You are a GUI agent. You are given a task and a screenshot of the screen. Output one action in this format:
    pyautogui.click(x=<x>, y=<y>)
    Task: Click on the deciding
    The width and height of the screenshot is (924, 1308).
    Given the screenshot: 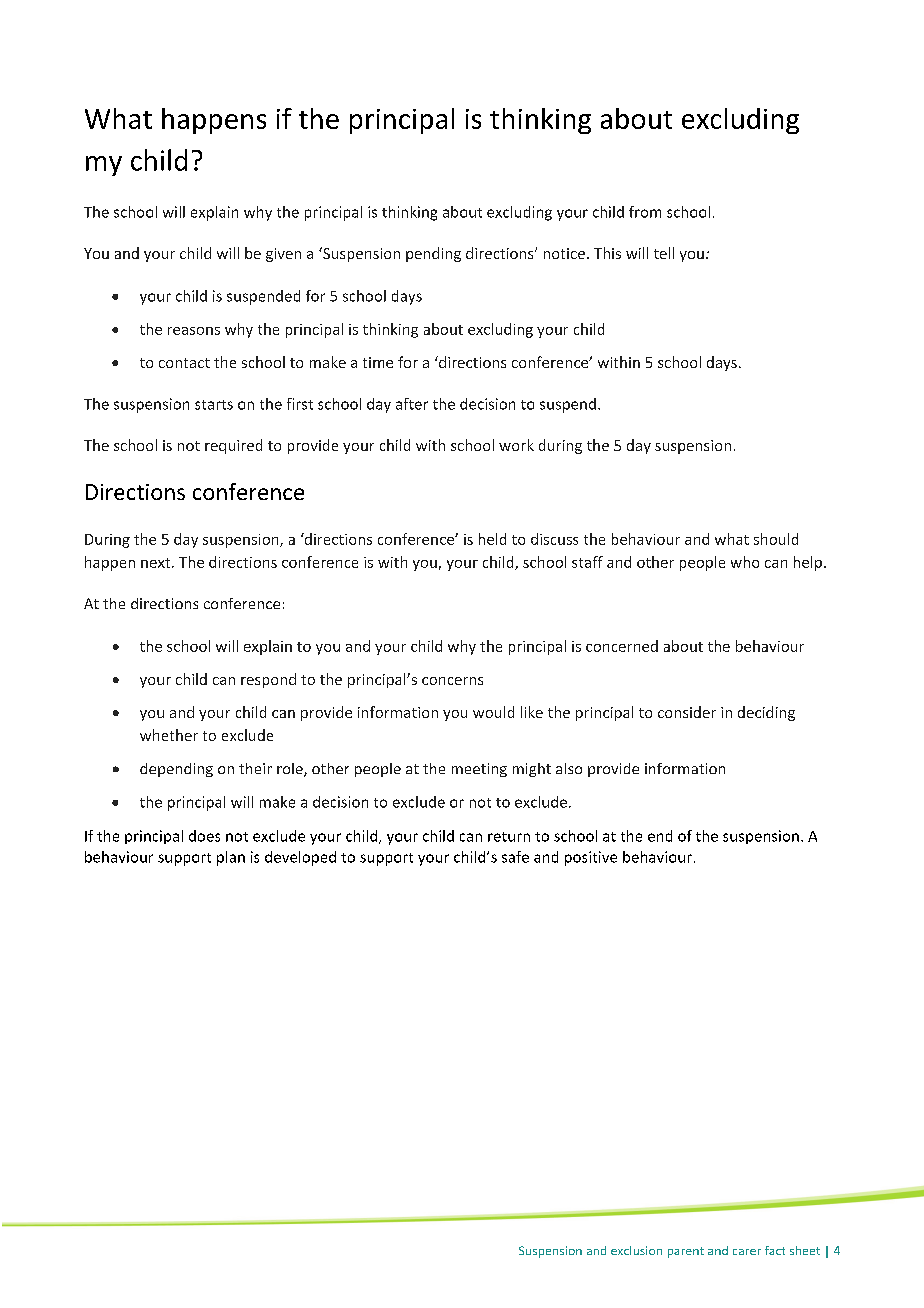 What is the action you would take?
    pyautogui.click(x=766, y=713)
